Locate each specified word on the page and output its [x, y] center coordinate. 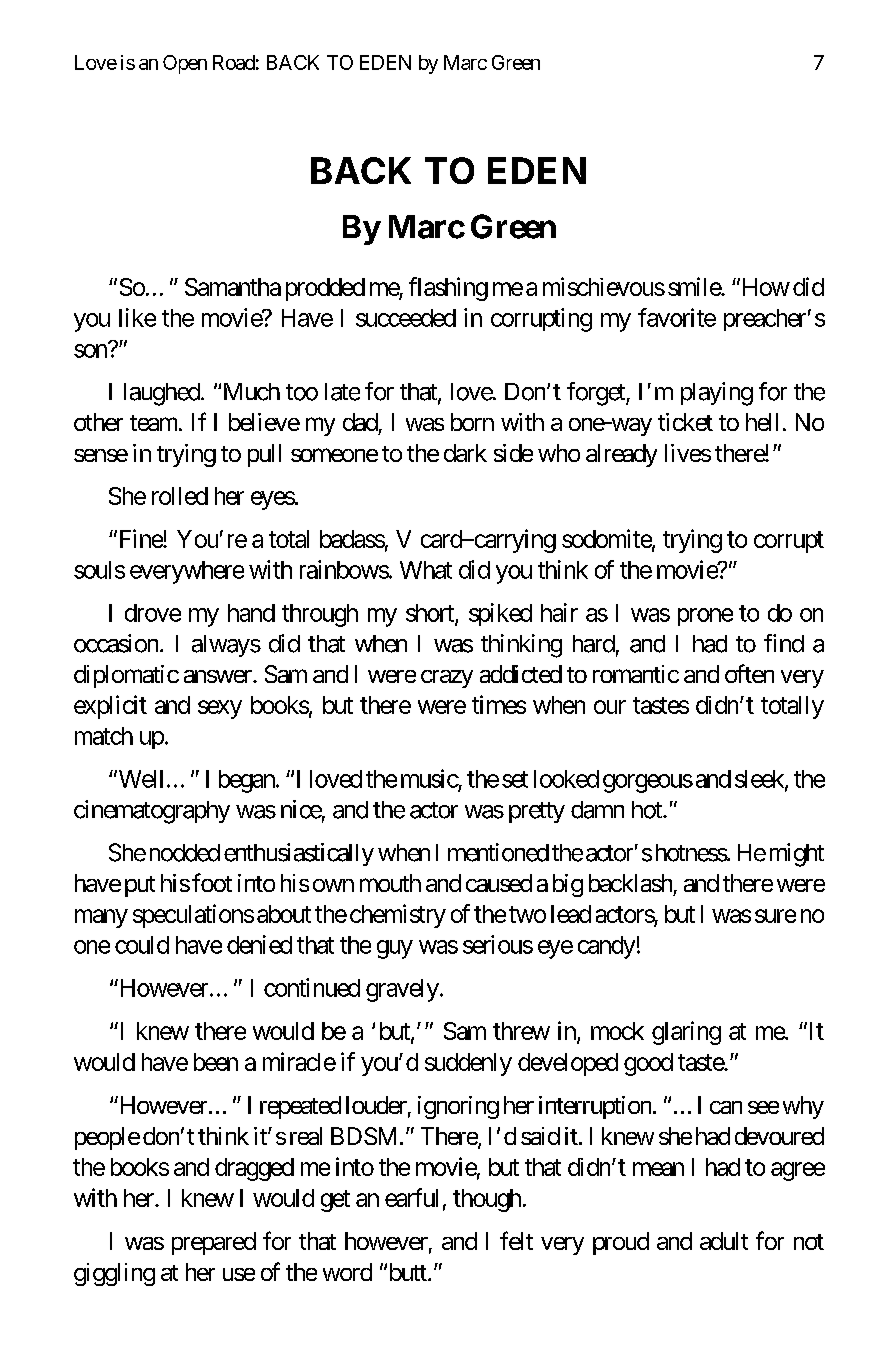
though [487, 1200]
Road [234, 62]
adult [724, 1241]
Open [185, 64]
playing [717, 394]
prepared [214, 1243]
